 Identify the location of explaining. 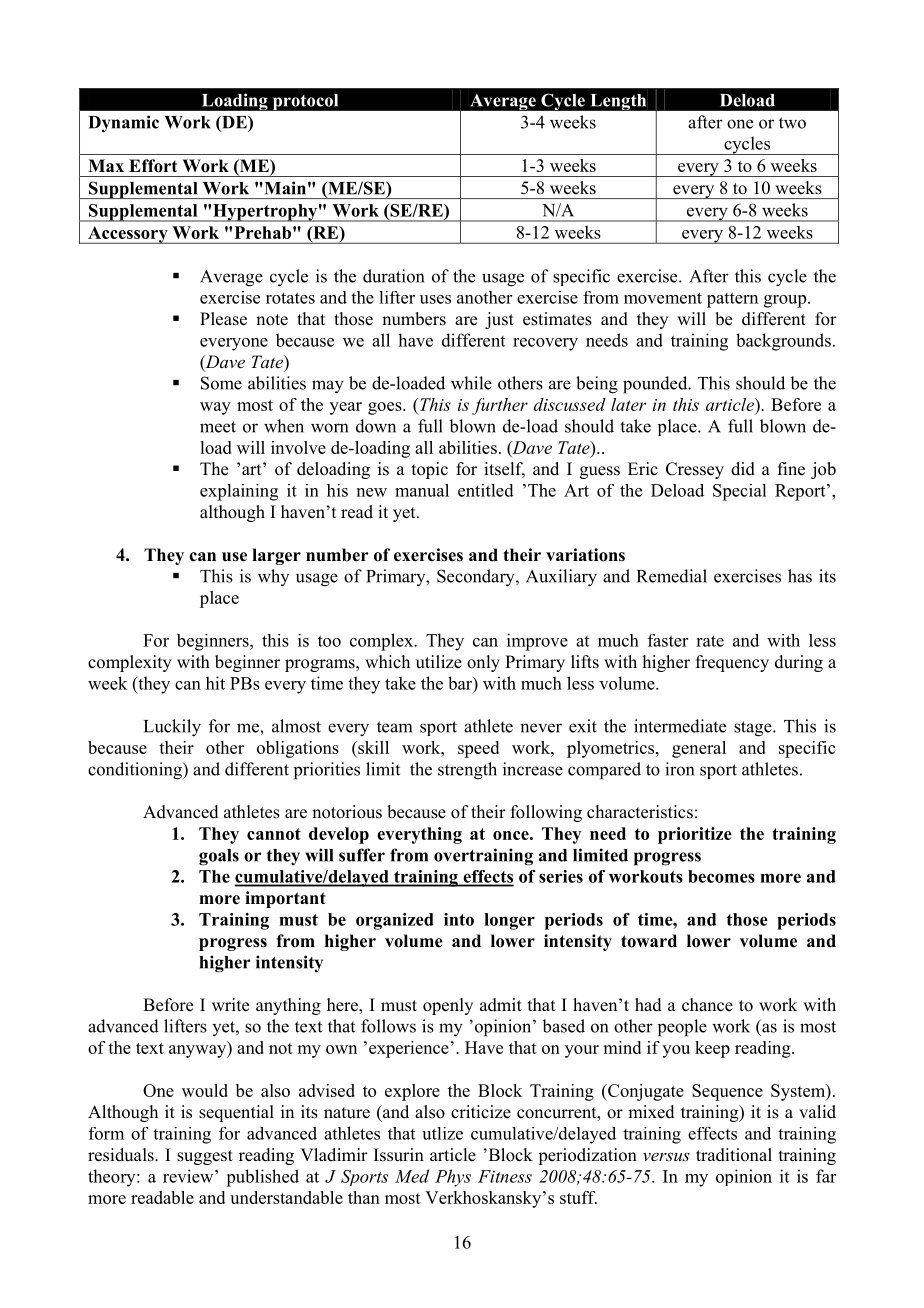
(239, 492).
